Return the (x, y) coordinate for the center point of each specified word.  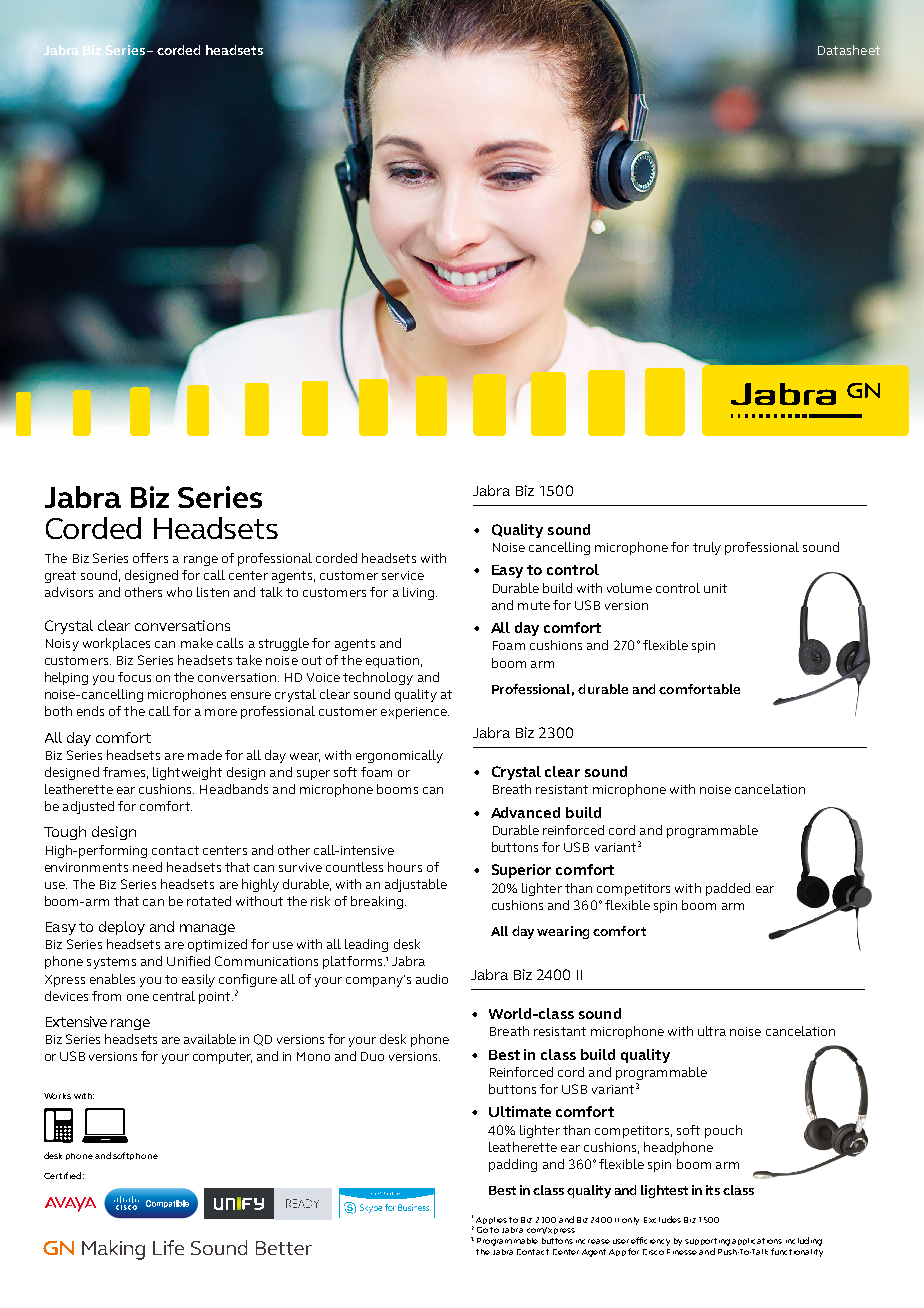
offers (150, 558)
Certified (62, 1175)
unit (715, 588)
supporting (707, 1243)
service (403, 575)
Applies (491, 1220)
